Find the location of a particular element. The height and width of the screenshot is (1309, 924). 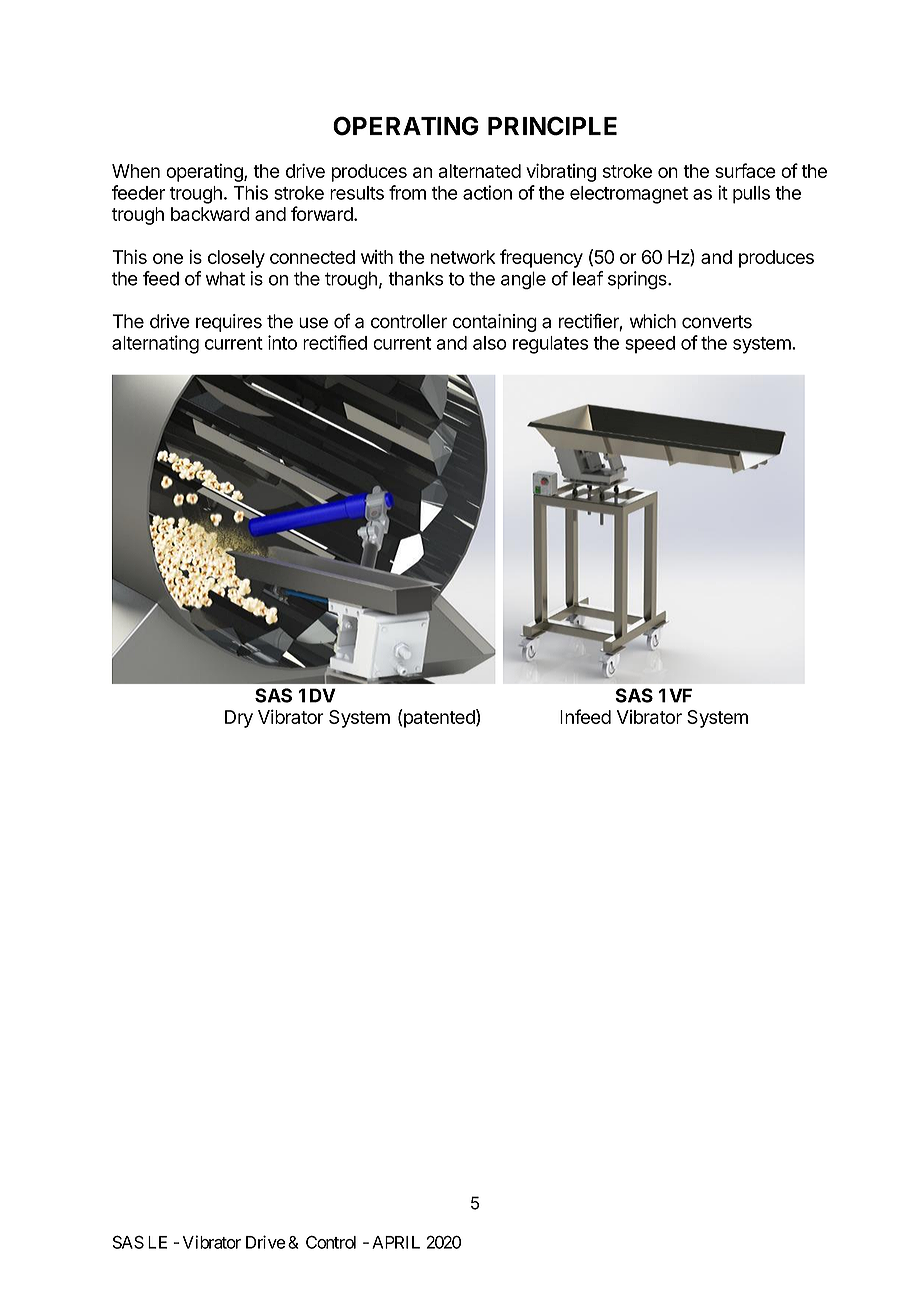

also is located at coordinates (490, 343).
